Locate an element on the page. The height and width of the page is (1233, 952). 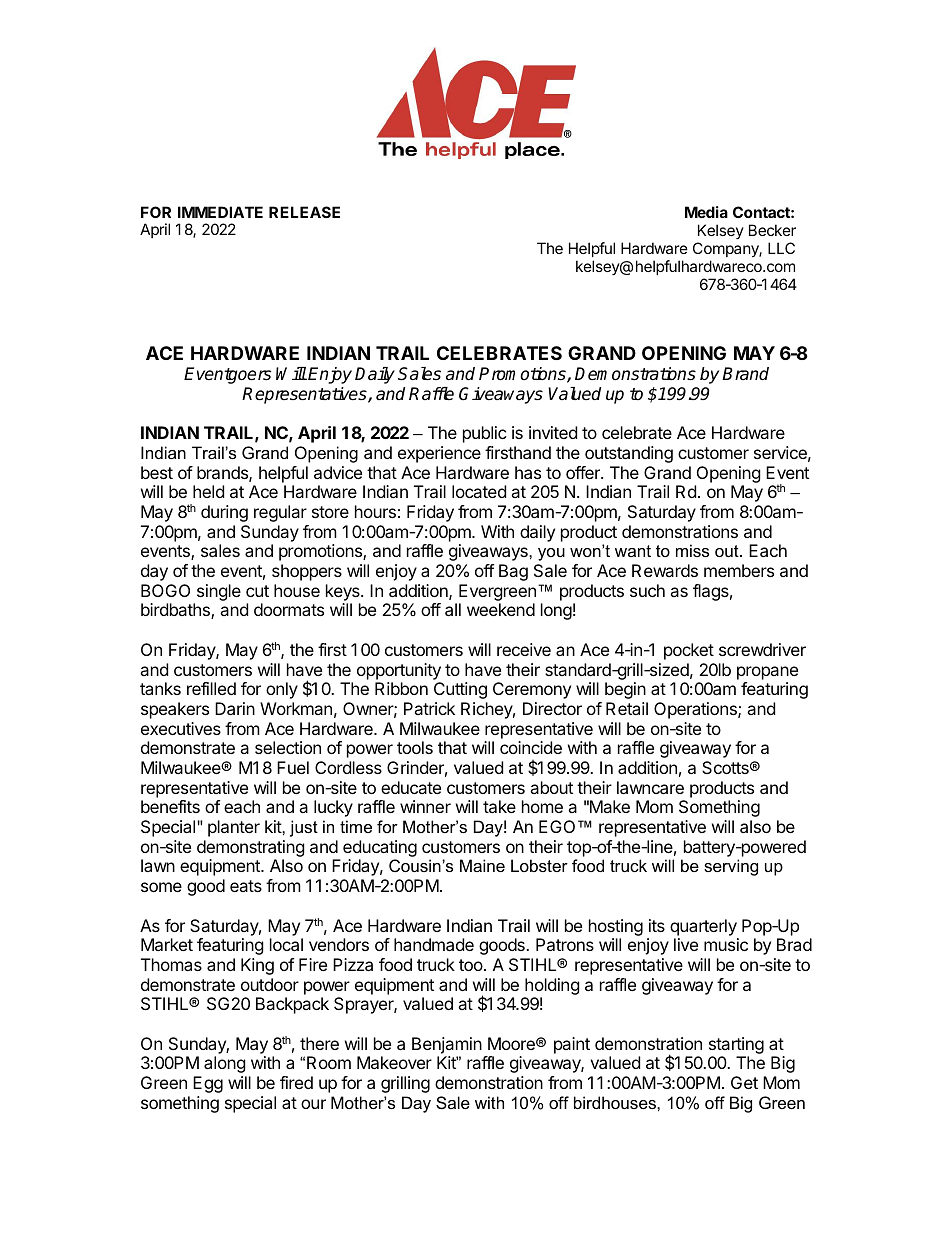
Egg is located at coordinates (208, 1084).
